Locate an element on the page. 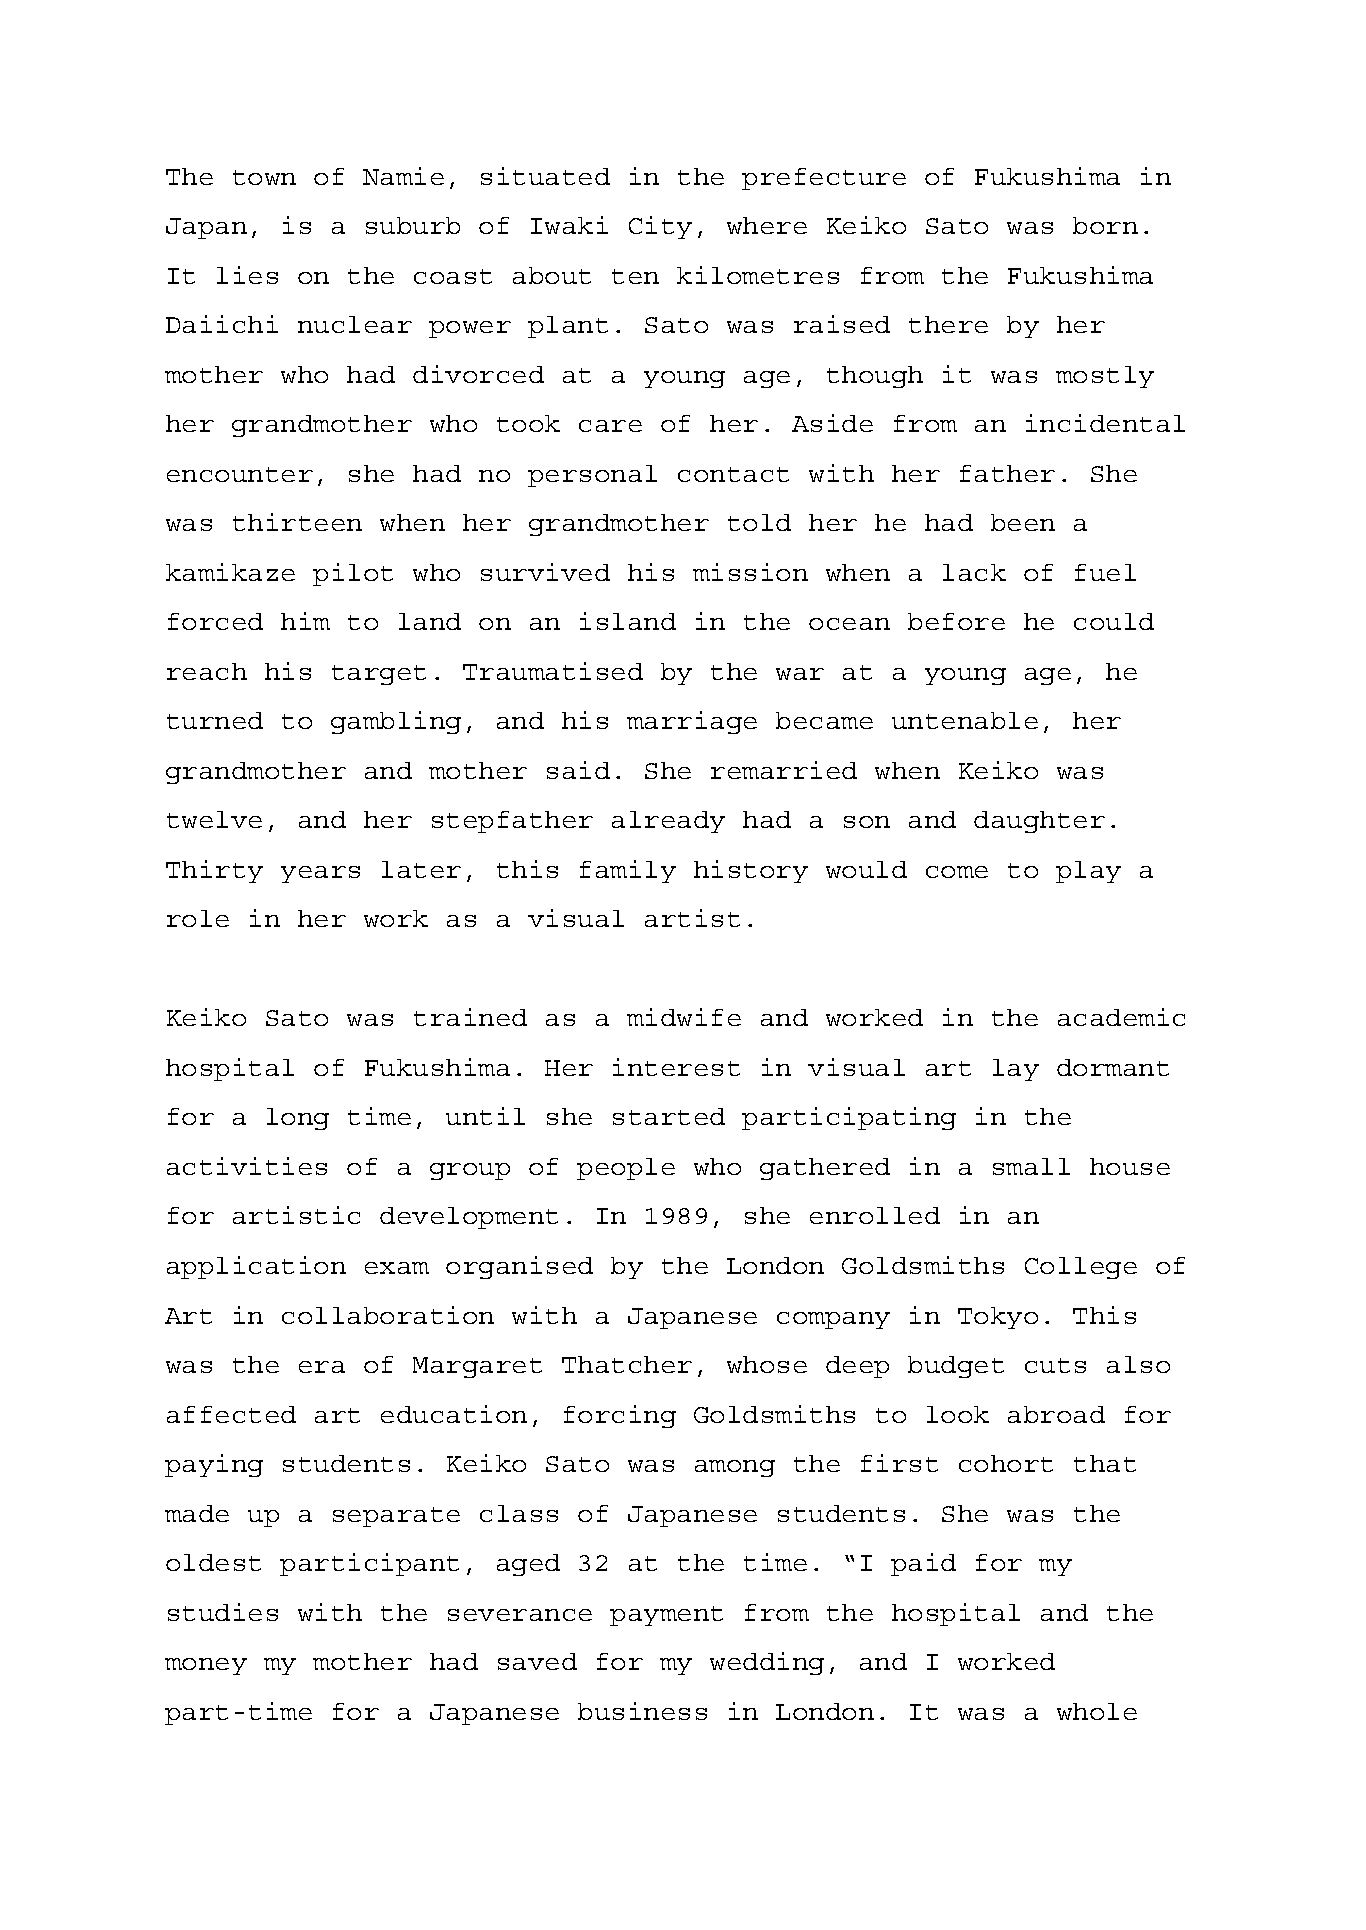 The width and height of the image is (1366, 1930). application is located at coordinates (256, 1267).
